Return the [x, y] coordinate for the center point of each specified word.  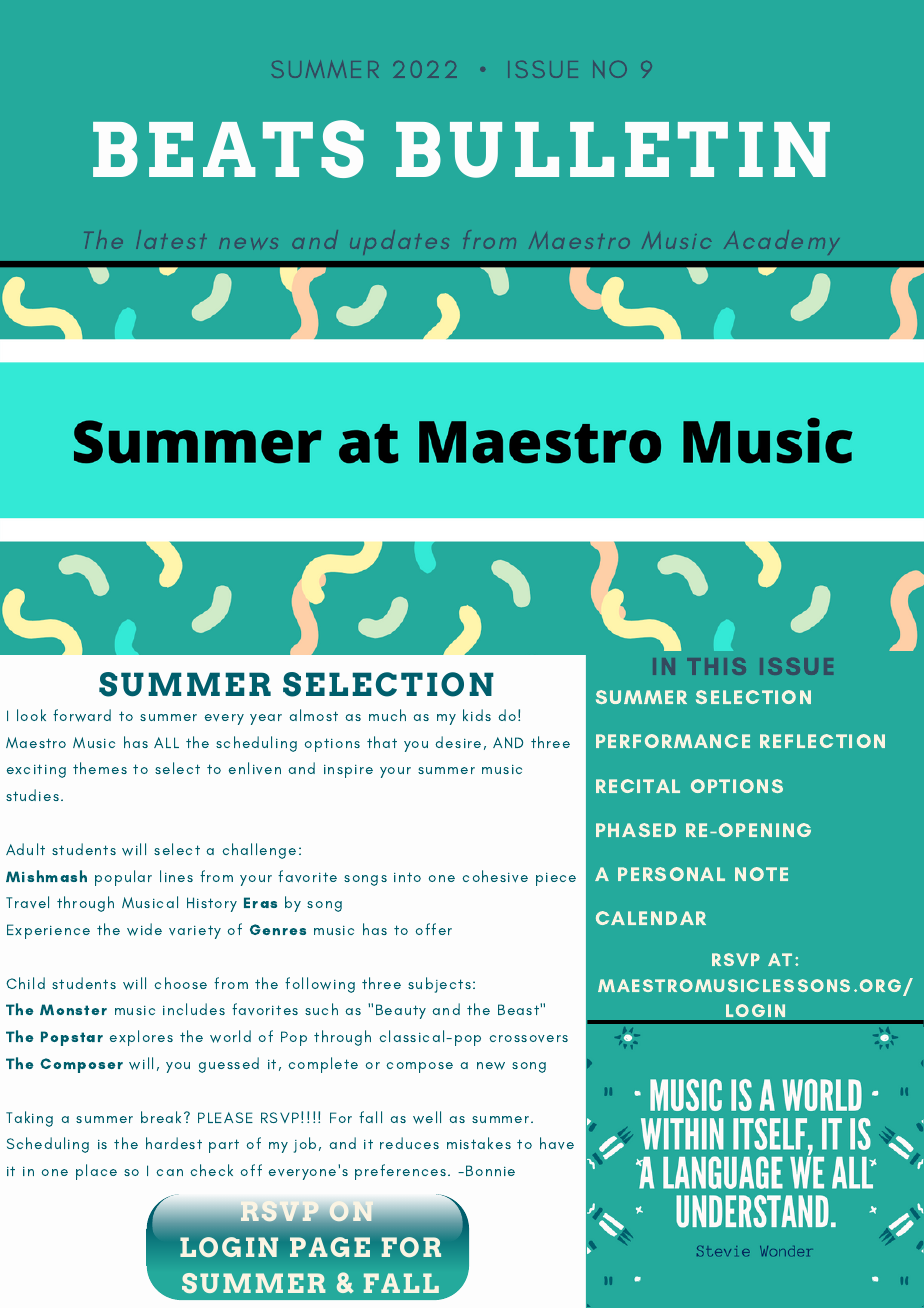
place [96, 1172]
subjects [439, 985]
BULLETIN [613, 150]
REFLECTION [822, 741]
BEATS [228, 149]
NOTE [761, 874]
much [387, 715]
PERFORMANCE [673, 741]
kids [477, 715]
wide [144, 929]
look [31, 715]
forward [82, 715]
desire [458, 742]
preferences [400, 1172]
